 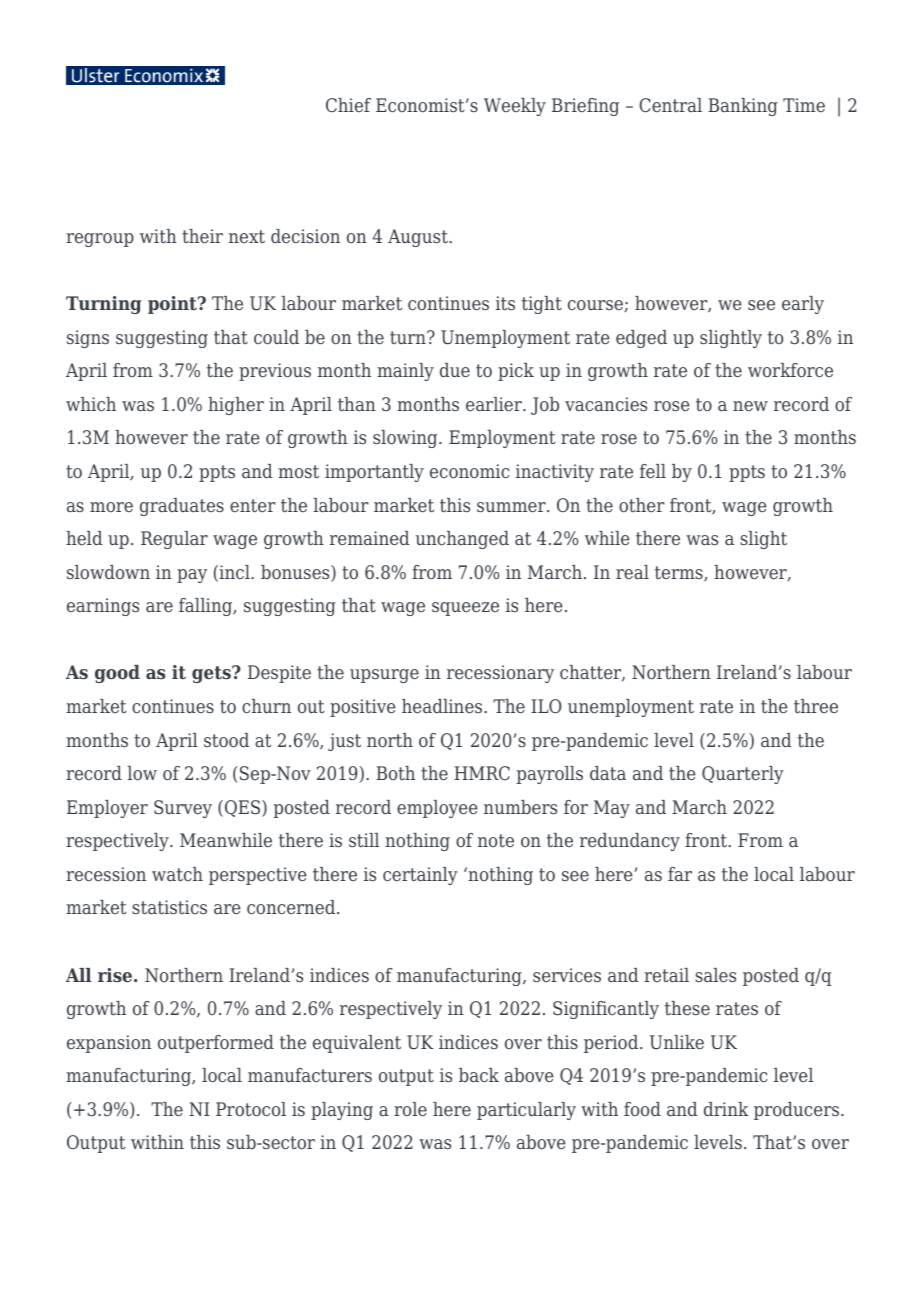 What do you see at coordinates (743, 107) in the page?
I see `Banking` at bounding box center [743, 107].
